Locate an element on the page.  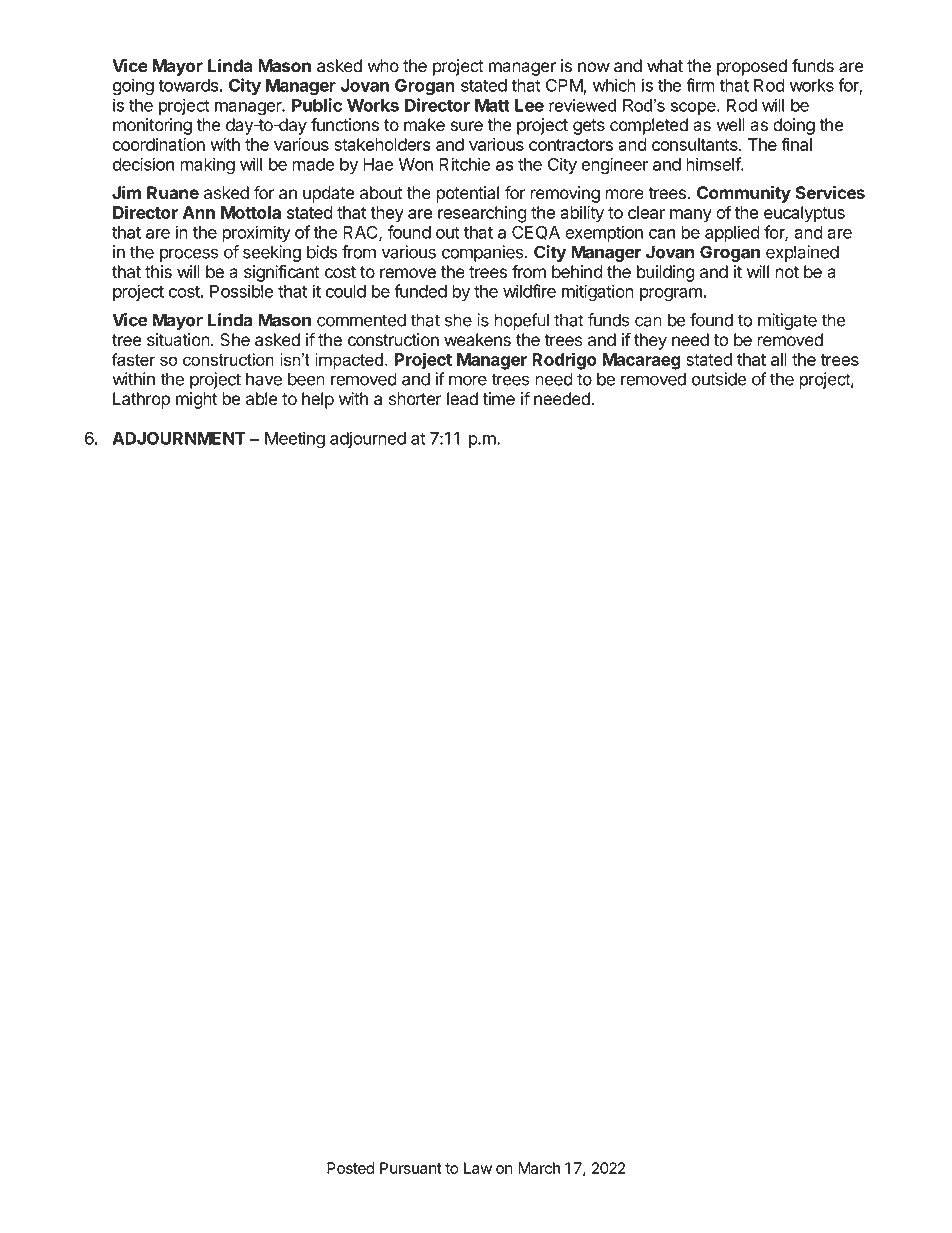
firm is located at coordinates (700, 85).
